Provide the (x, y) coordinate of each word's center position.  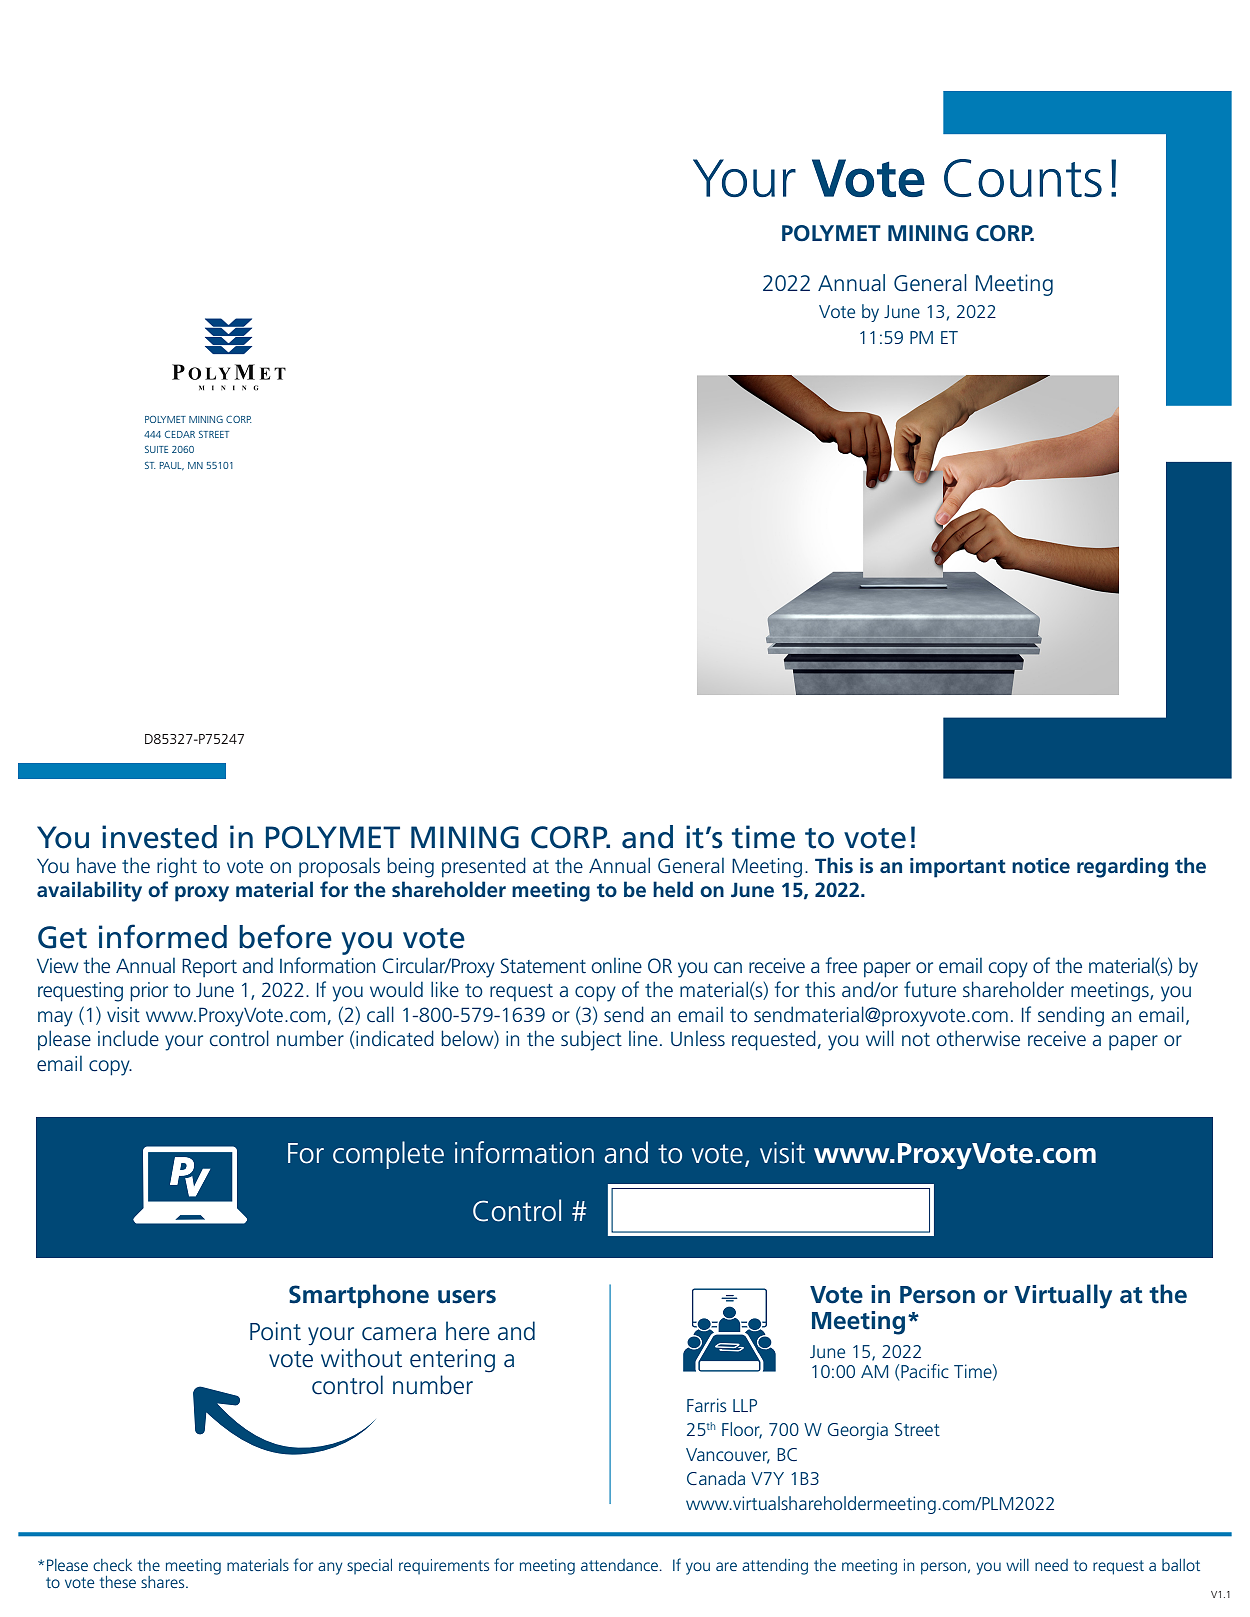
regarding (1122, 867)
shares (164, 1582)
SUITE (156, 449)
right (177, 867)
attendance (619, 1565)
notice (1041, 866)
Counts (1023, 178)
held (673, 889)
